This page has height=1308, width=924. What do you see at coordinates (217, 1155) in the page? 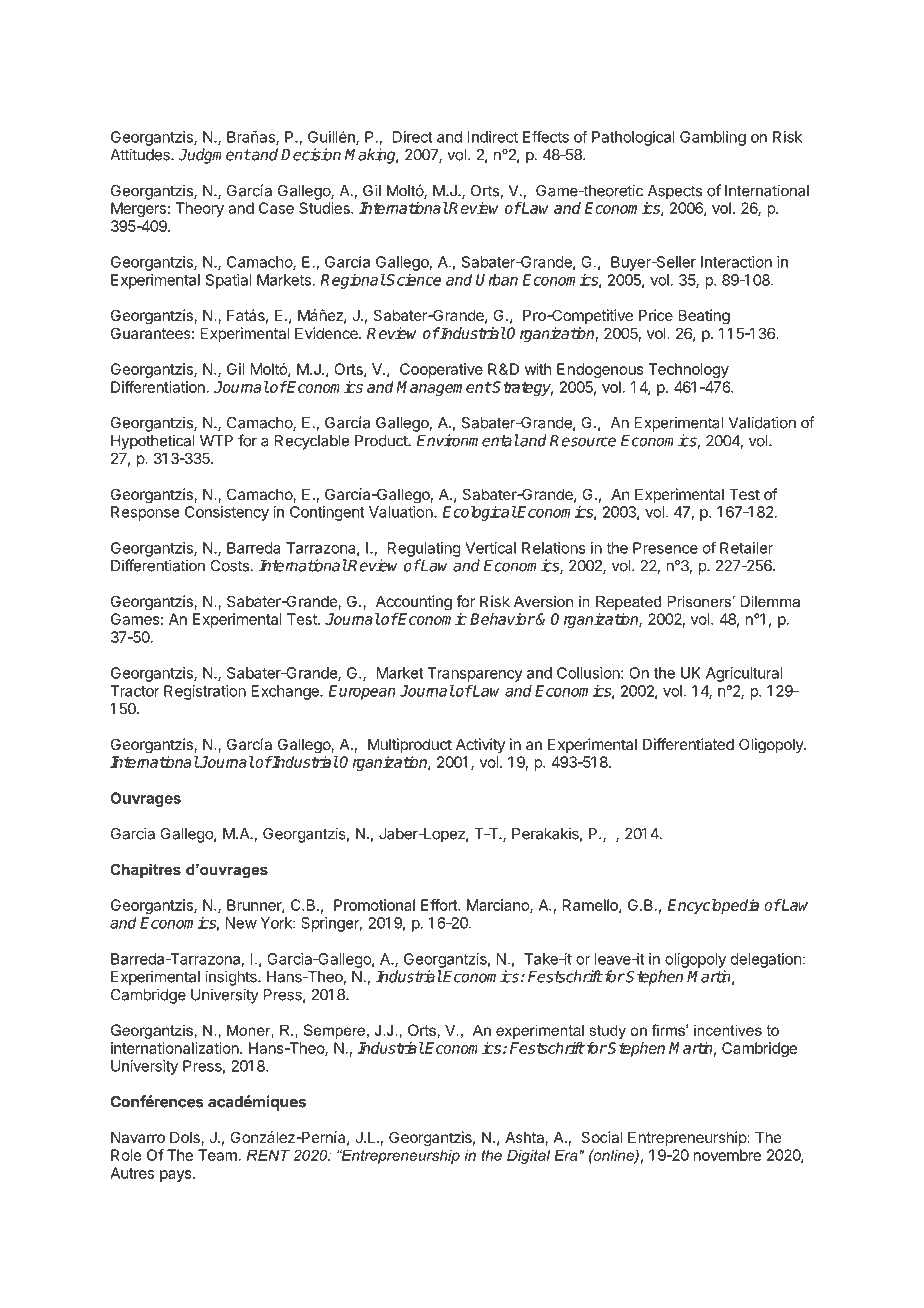
I see `Team` at bounding box center [217, 1155].
